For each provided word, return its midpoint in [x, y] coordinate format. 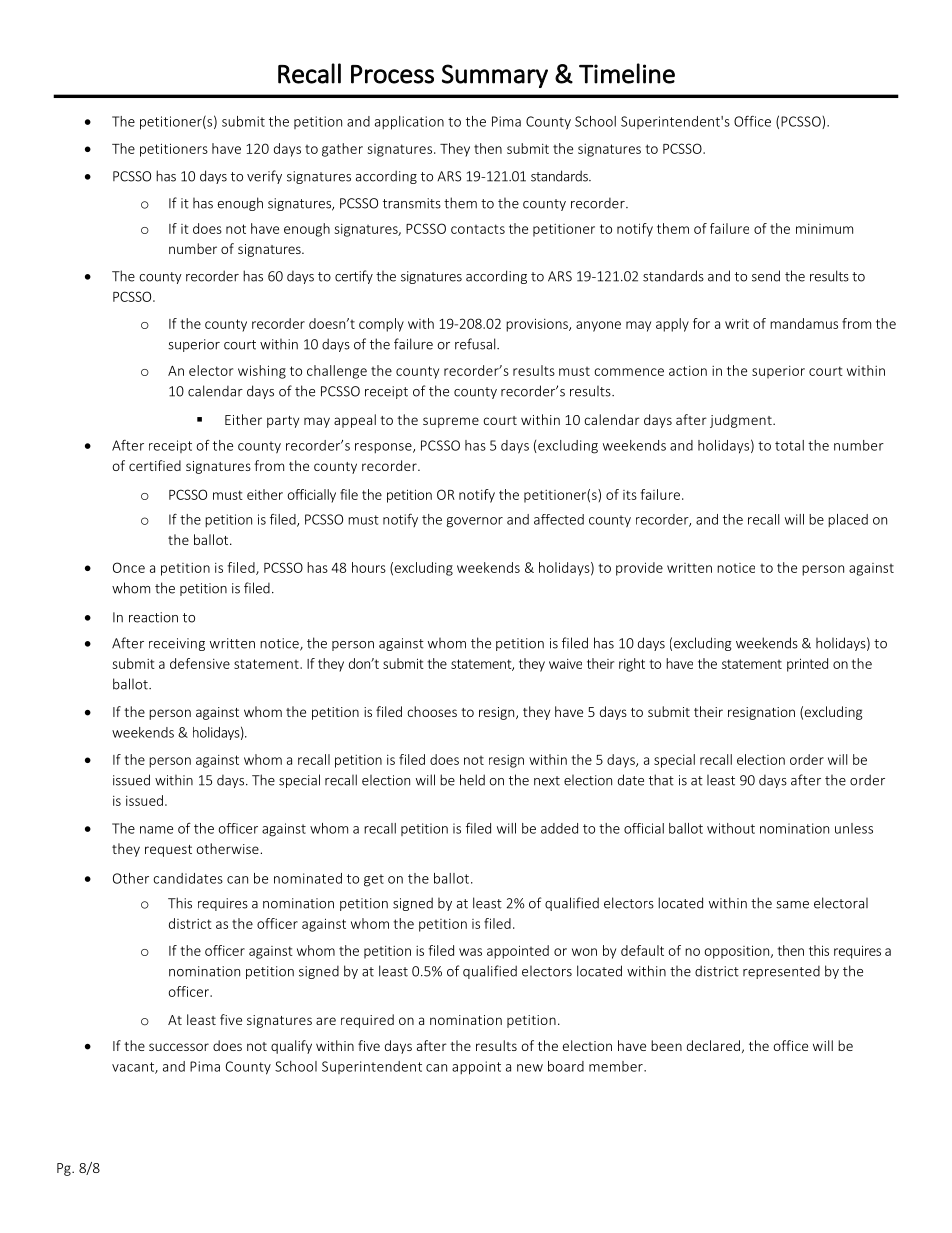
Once [129, 567]
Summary [495, 76]
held [472, 780]
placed [848, 520]
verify [264, 177]
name [156, 830]
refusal [476, 344]
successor [179, 1047]
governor [475, 522]
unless [854, 828]
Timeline [627, 73]
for [701, 323]
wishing [262, 372]
